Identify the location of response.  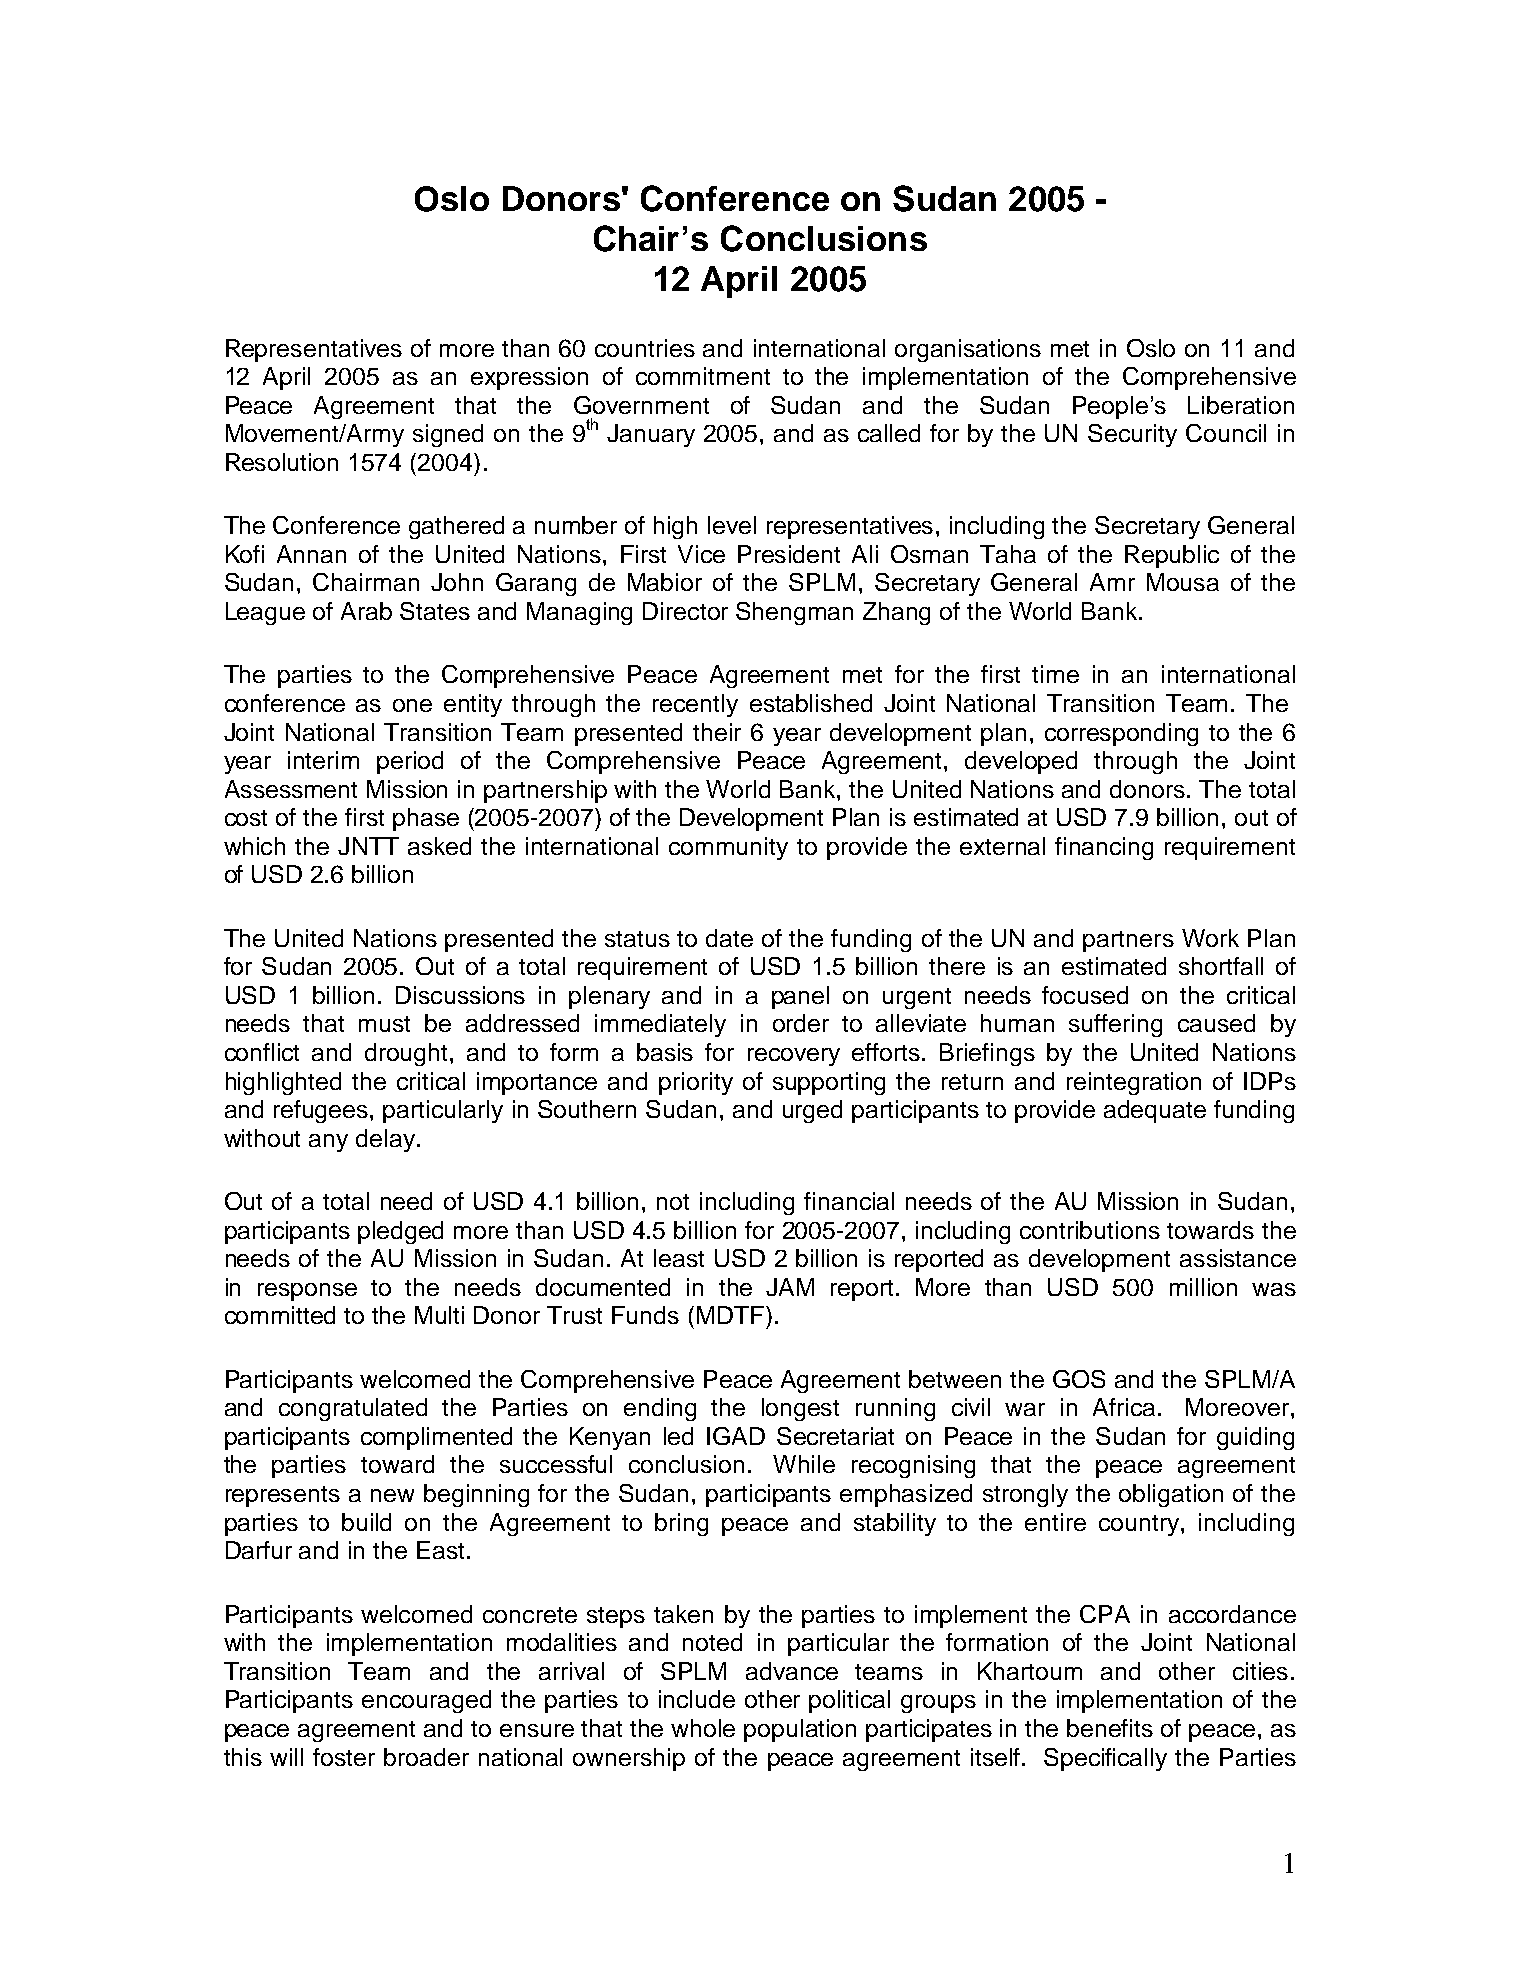
(307, 1292).
